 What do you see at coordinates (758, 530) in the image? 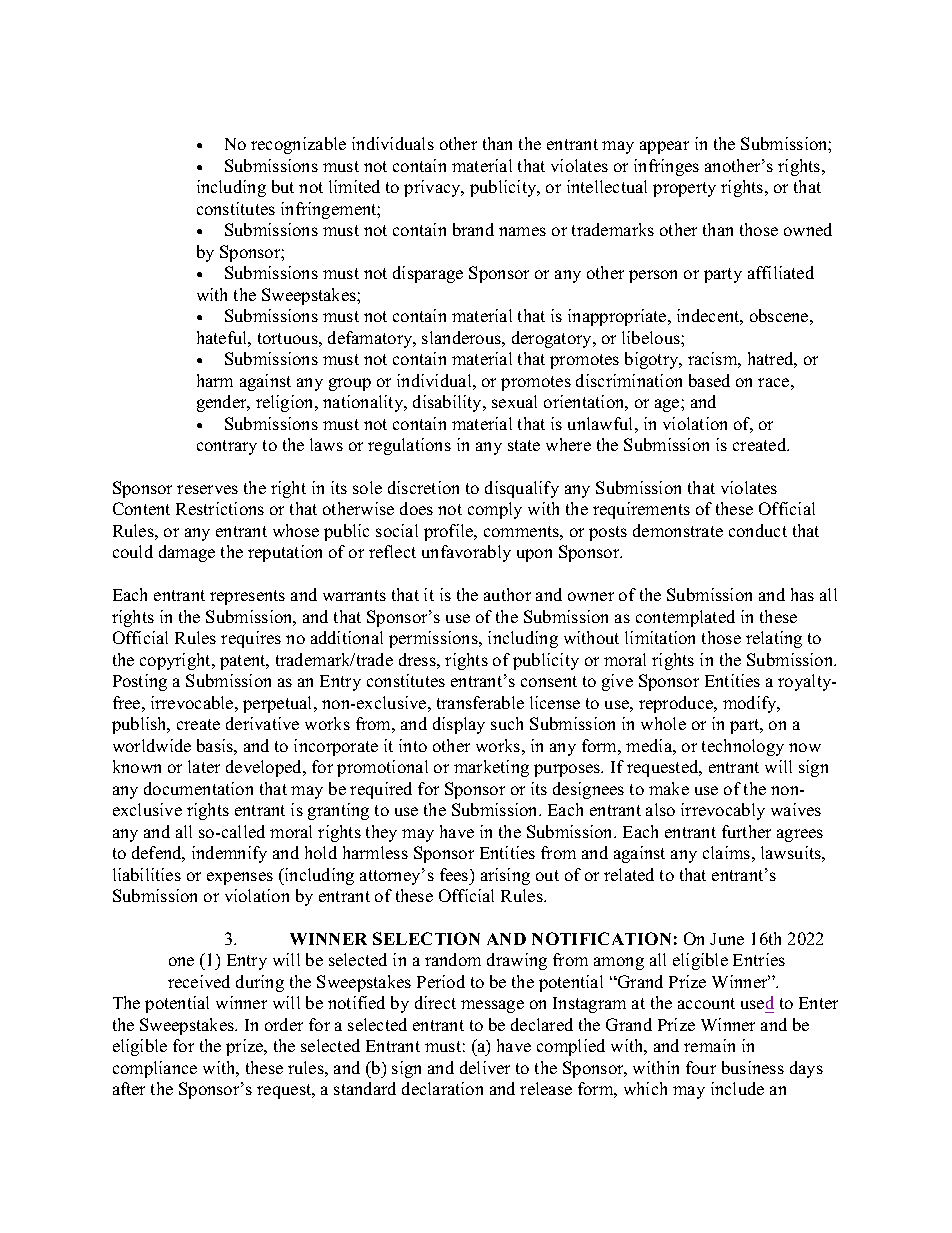
I see `conduct` at bounding box center [758, 530].
